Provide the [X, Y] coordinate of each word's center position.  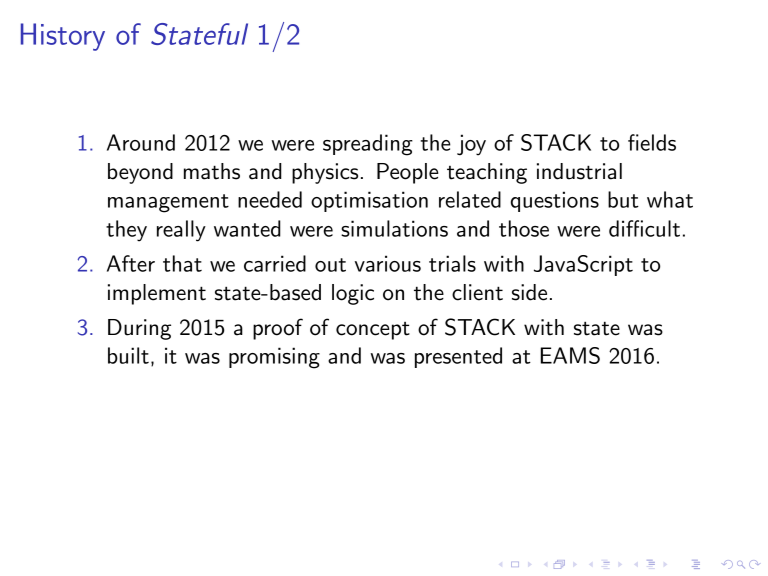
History [63, 37]
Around [141, 142]
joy [471, 145]
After [131, 263]
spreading [368, 145]
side [529, 292]
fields [652, 142]
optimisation [369, 201]
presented [458, 357]
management [168, 203]
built [128, 355]
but [623, 199]
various [388, 263]
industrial [579, 171]
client [477, 292]
